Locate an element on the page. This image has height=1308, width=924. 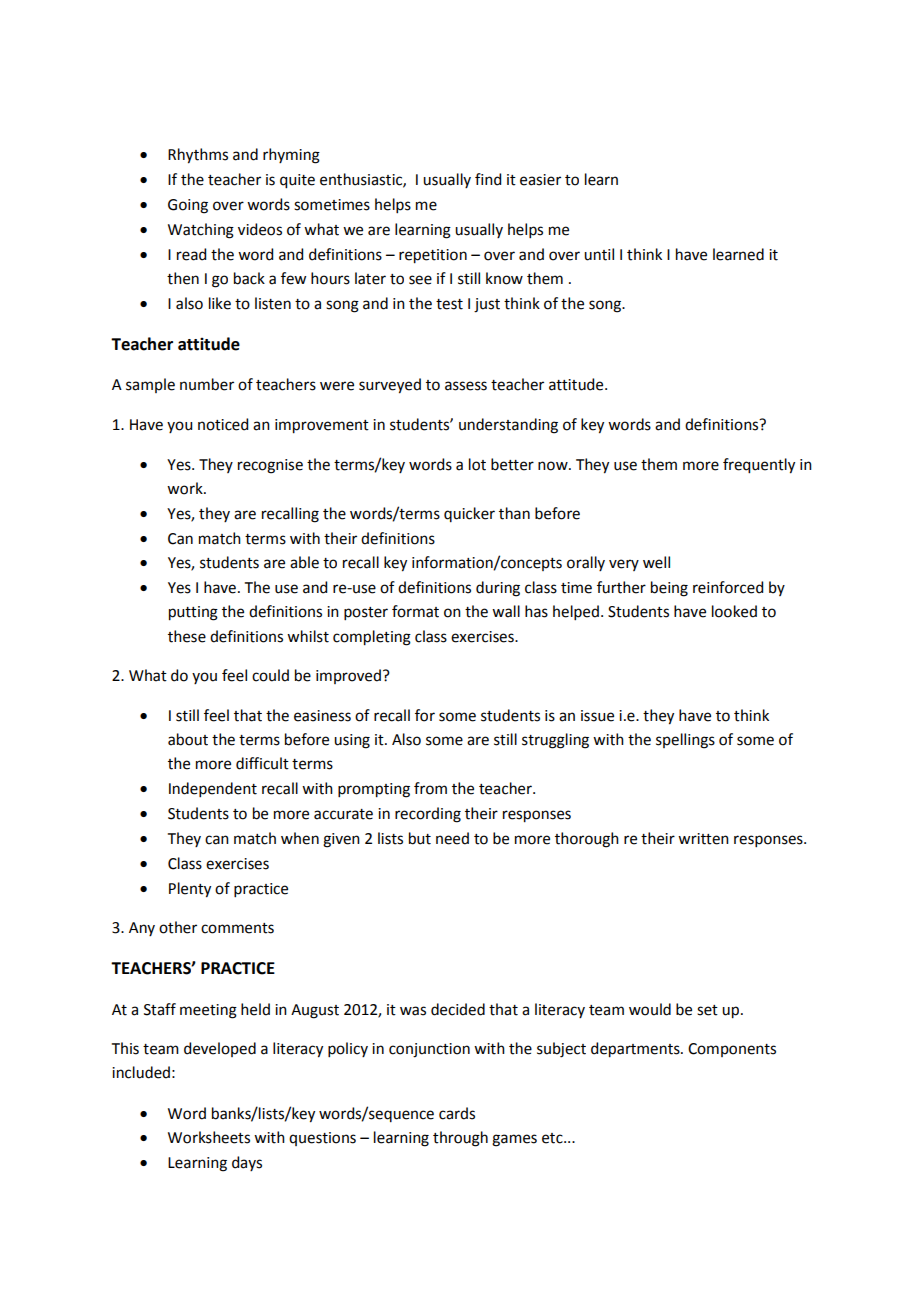
frequently is located at coordinates (759, 466).
